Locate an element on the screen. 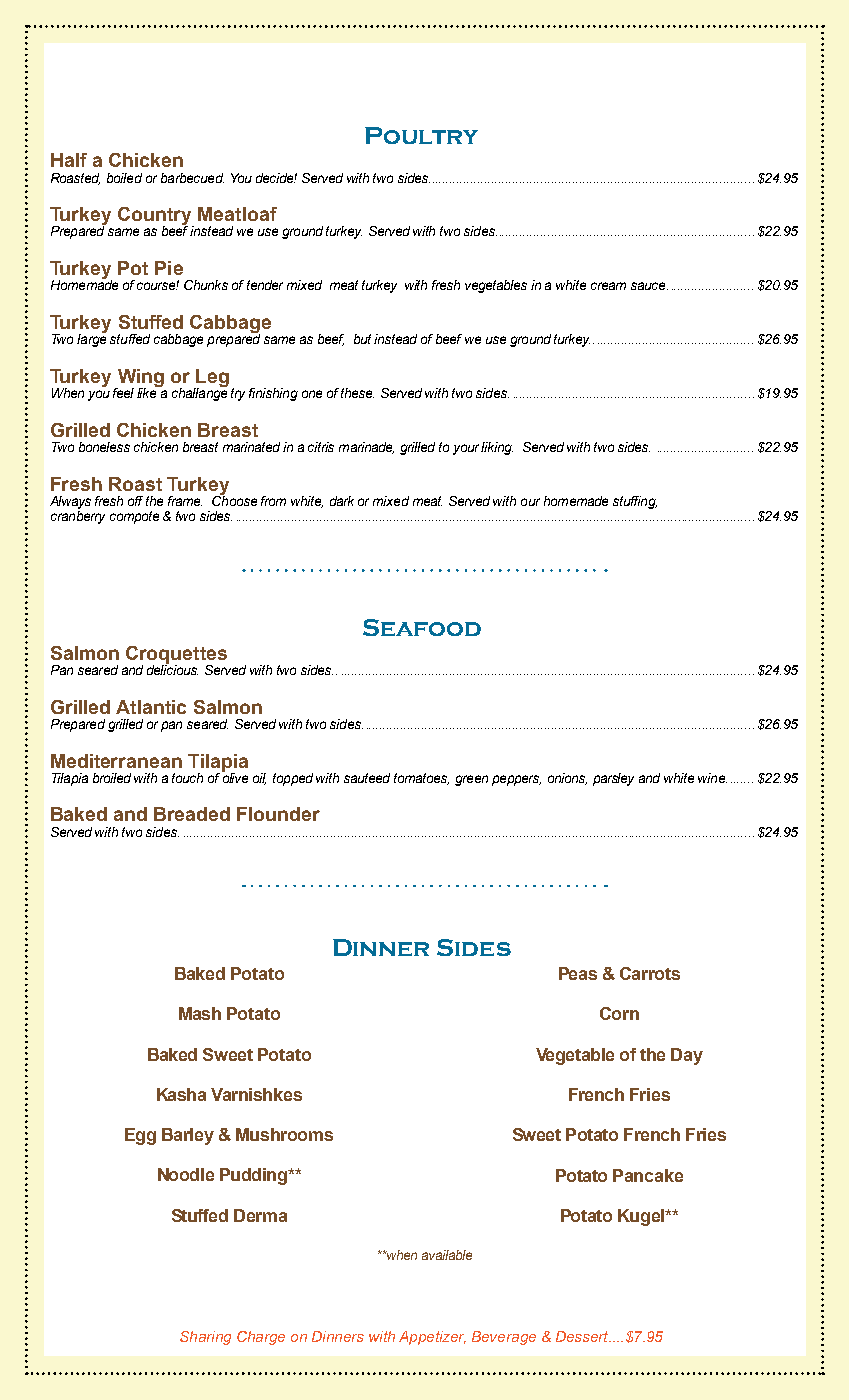 This screenshot has height=1400, width=849. boiled is located at coordinates (124, 178).
